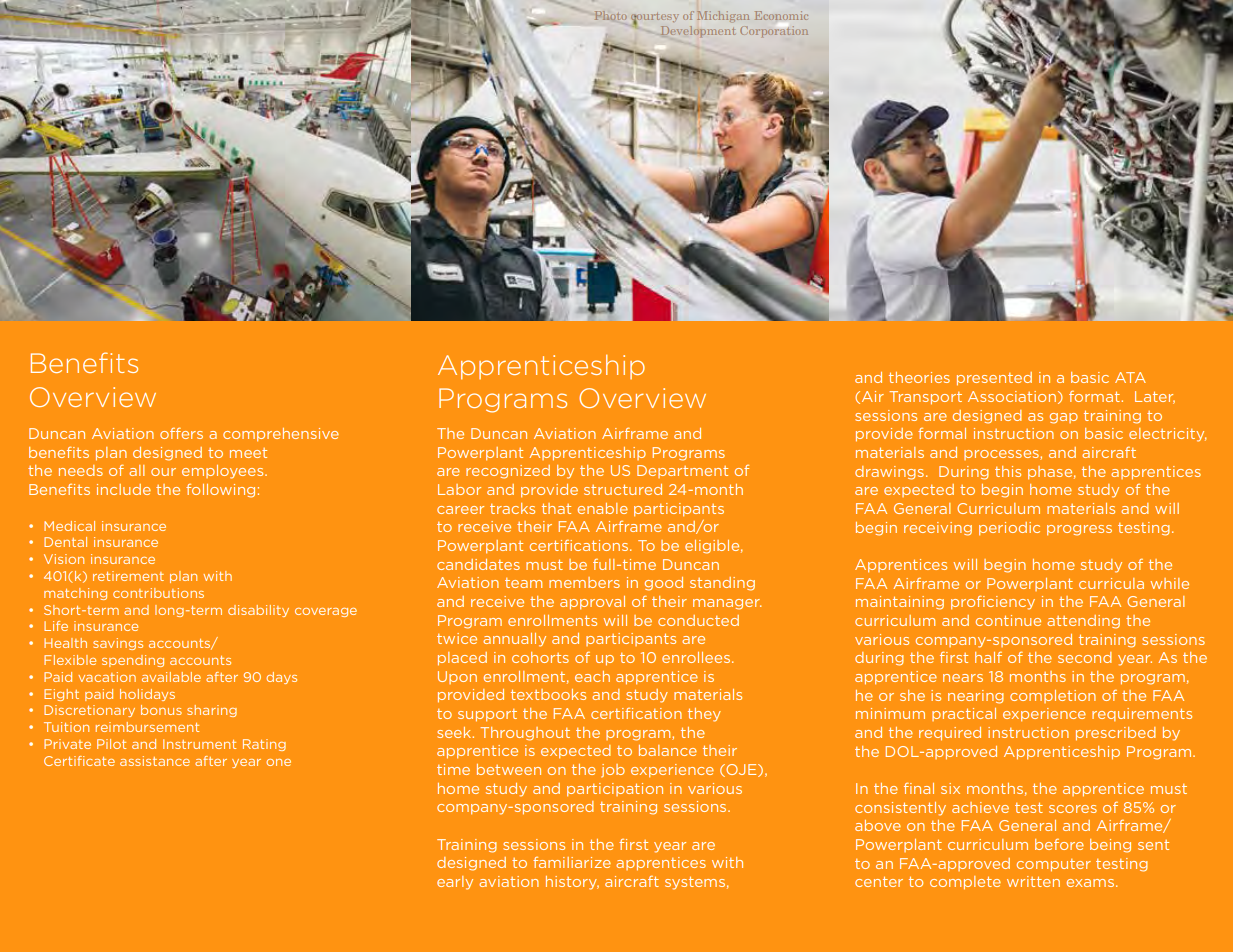  What do you see at coordinates (698, 31) in the screenshot?
I see `Development` at bounding box center [698, 31].
